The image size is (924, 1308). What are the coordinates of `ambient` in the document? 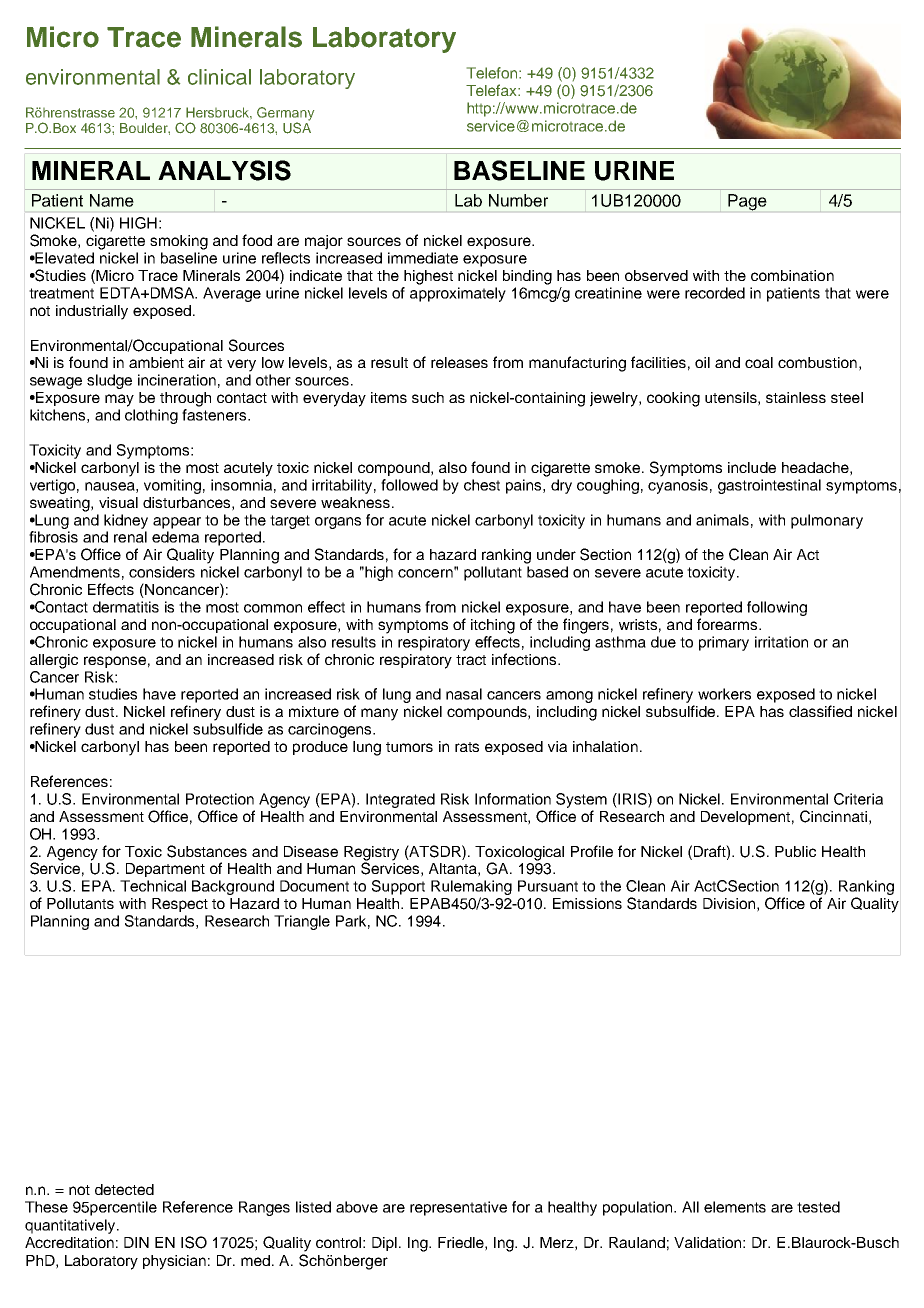 It's located at (156, 362).
